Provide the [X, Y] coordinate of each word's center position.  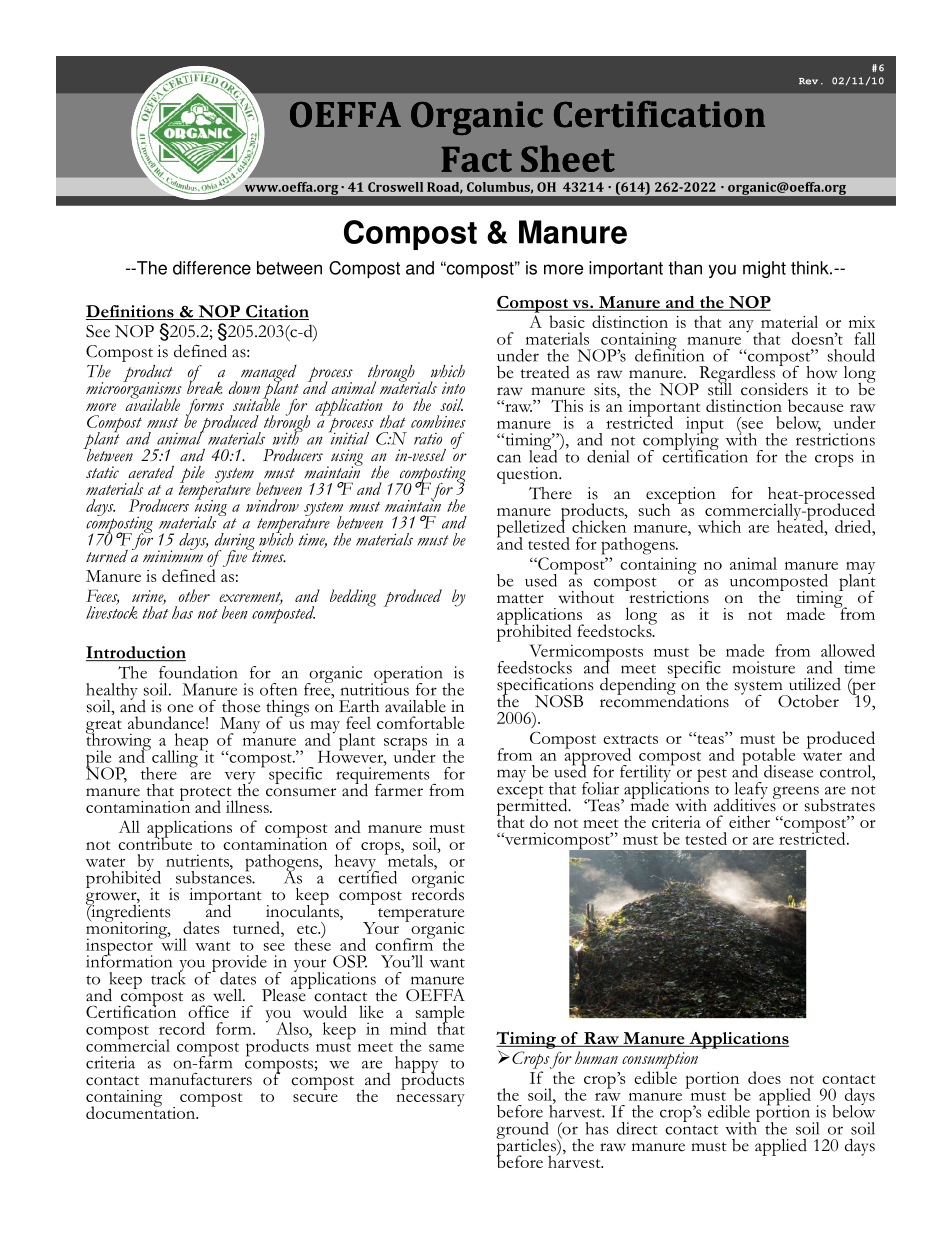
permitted [533, 807]
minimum [173, 555]
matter [520, 599]
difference [212, 268]
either [749, 821]
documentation [142, 1111]
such [654, 509]
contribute [155, 842]
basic [567, 321]
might [764, 269]
